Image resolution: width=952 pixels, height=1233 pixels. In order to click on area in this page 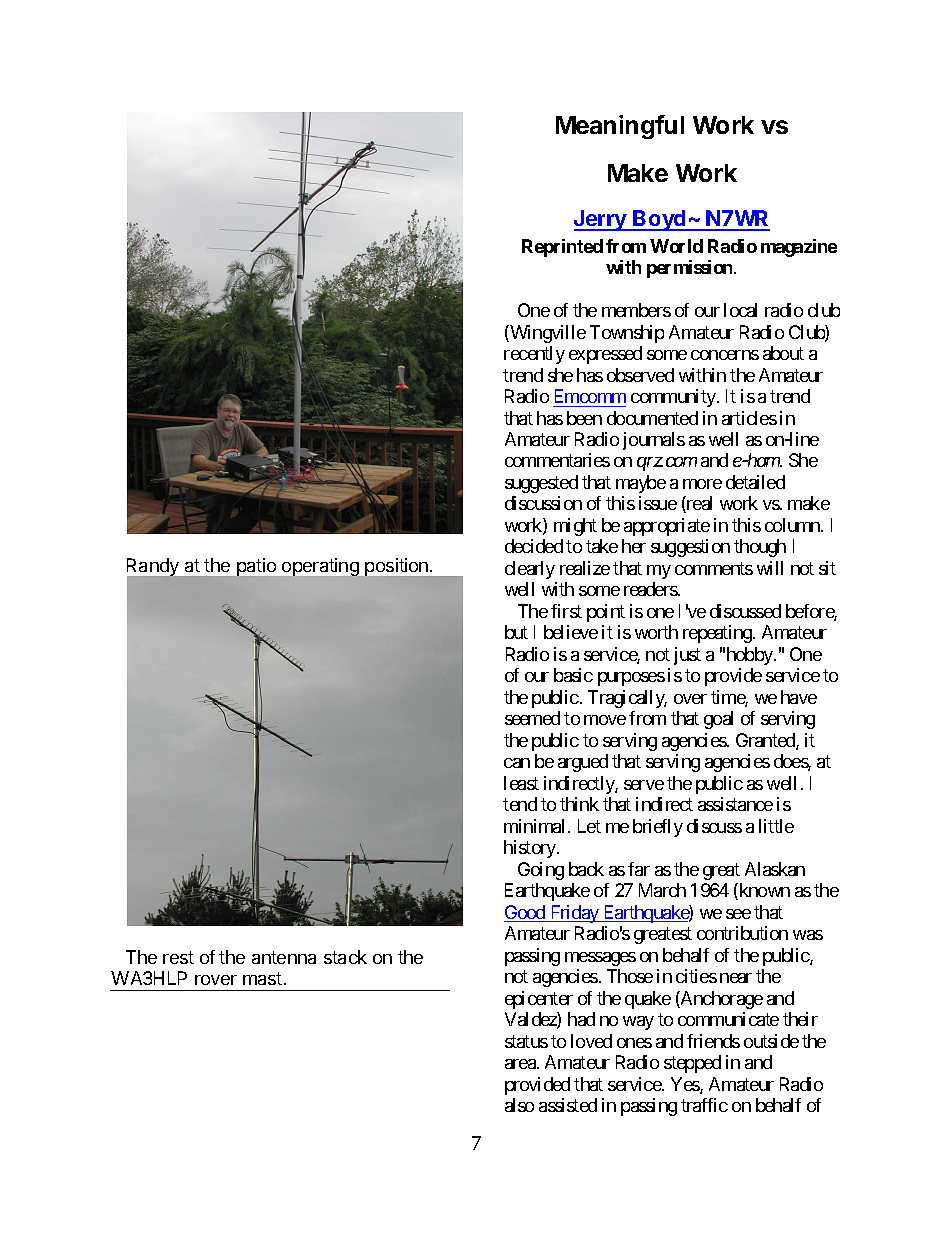, I will do `click(521, 1064)`.
